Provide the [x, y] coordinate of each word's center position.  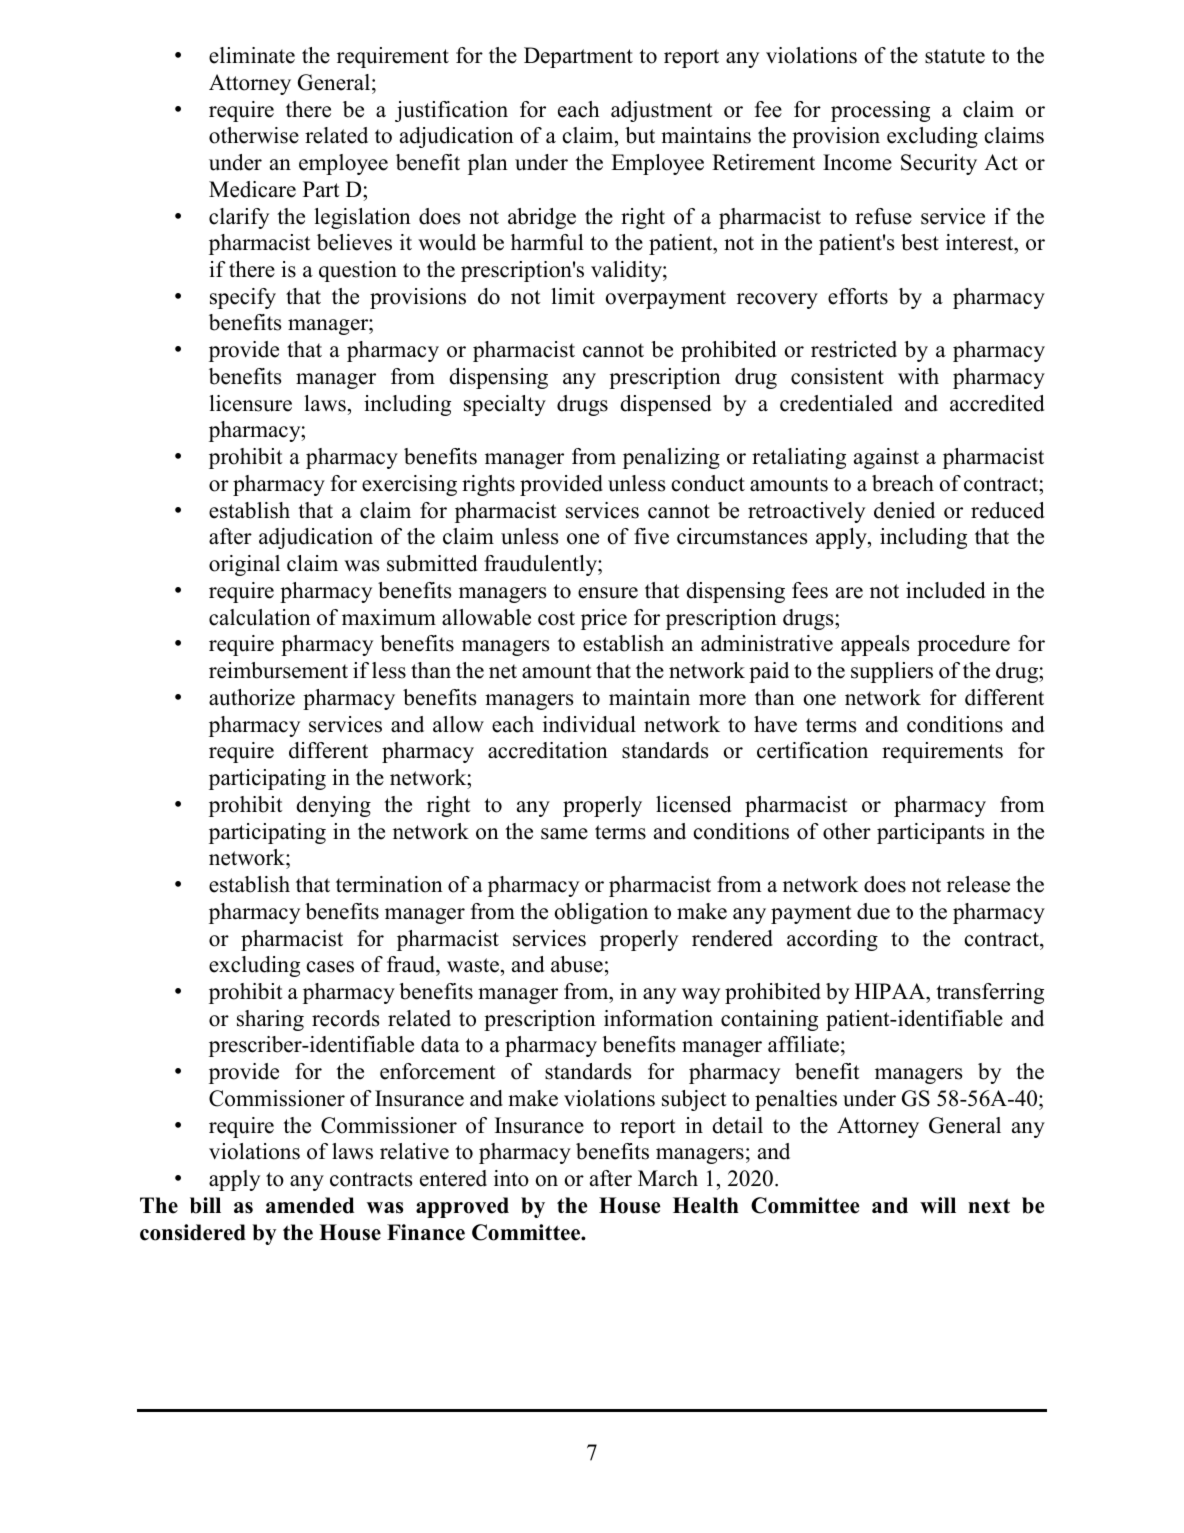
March [668, 1178]
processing [880, 111]
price [604, 619]
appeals [875, 645]
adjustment [662, 111]
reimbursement [278, 670]
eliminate [252, 55]
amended [310, 1205]
